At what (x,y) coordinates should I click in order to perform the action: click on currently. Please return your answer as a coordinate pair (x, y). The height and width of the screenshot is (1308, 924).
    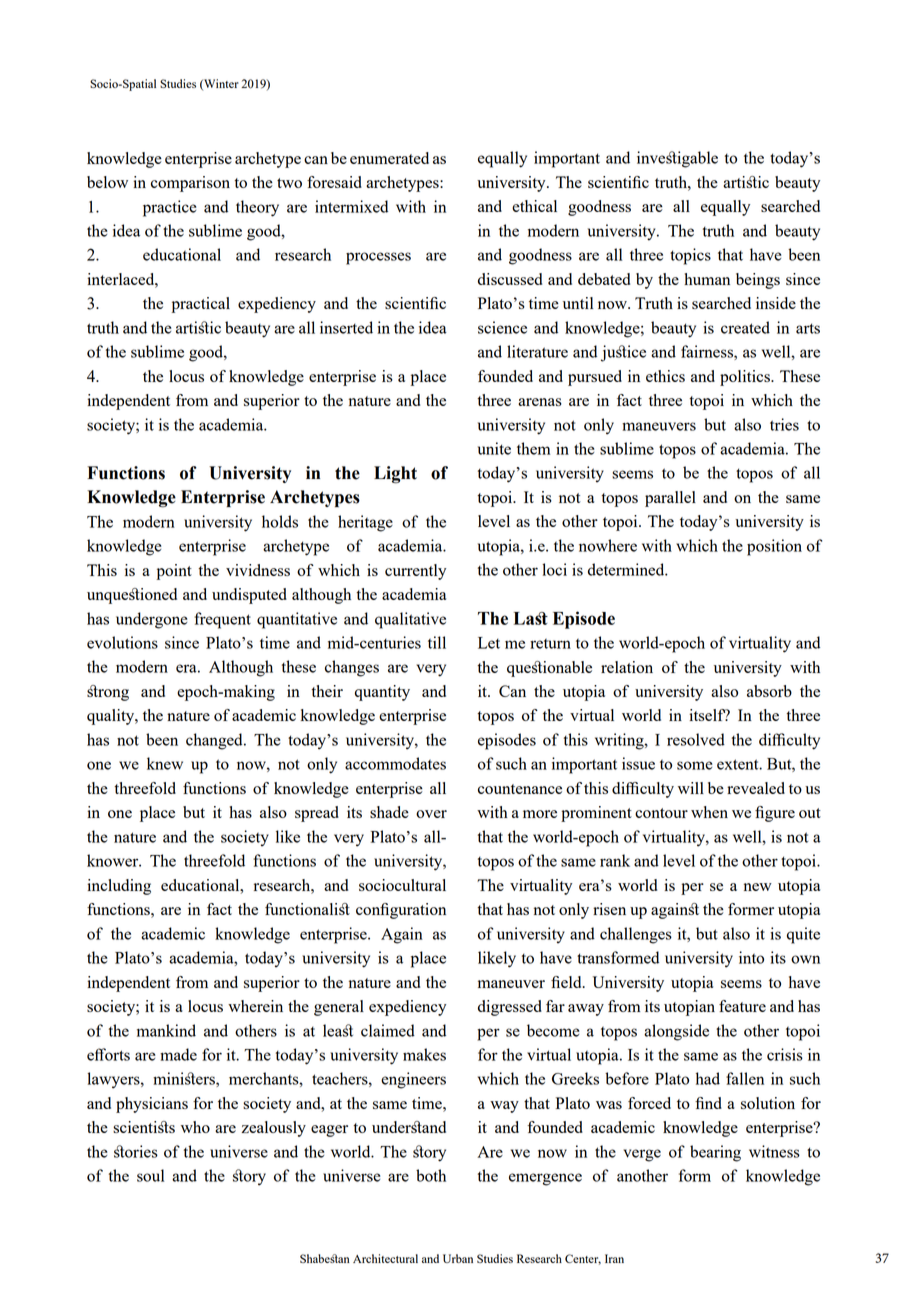
    Looking at the image, I should click on (415, 572).
